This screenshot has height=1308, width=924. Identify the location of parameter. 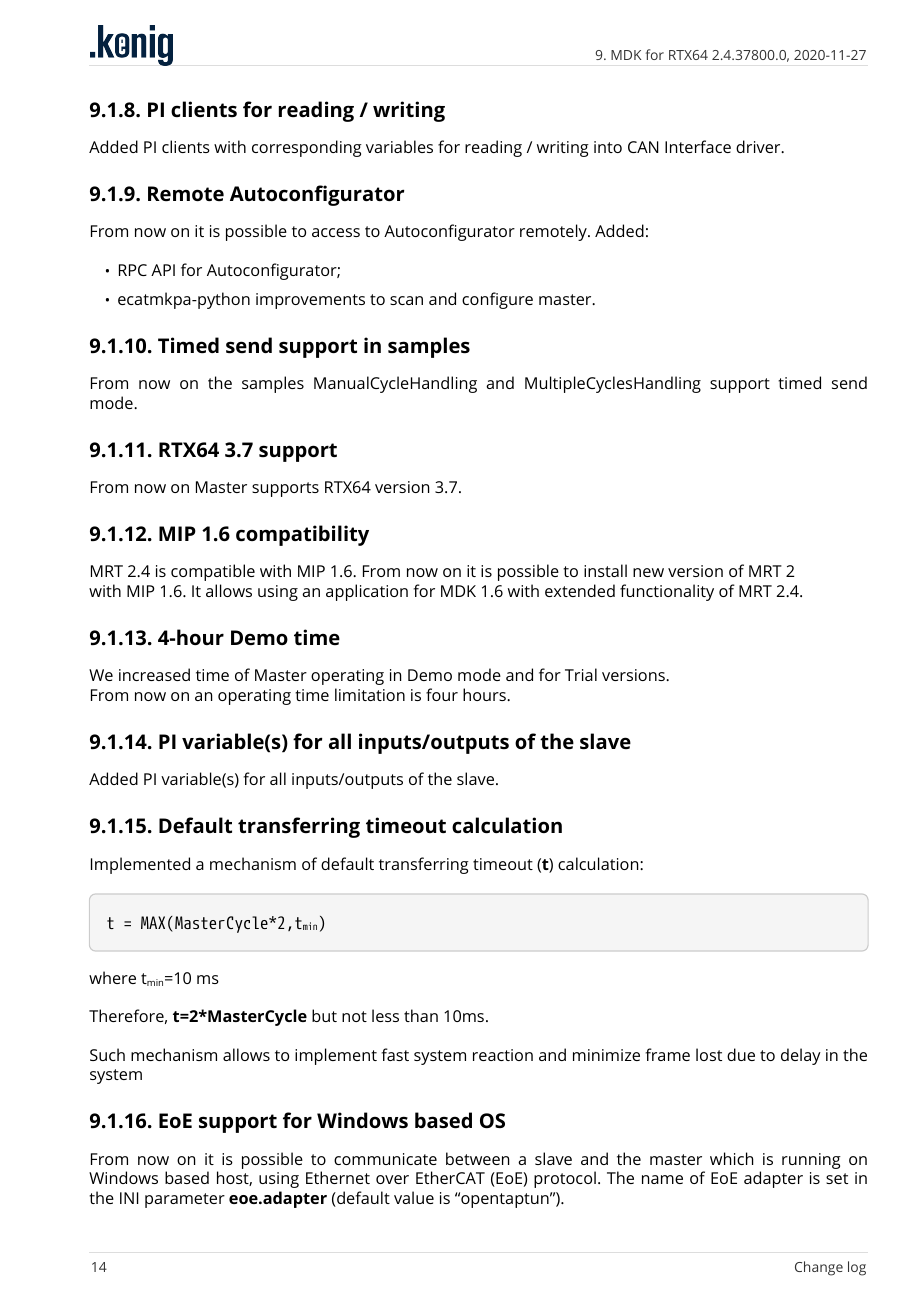
(185, 1200).
